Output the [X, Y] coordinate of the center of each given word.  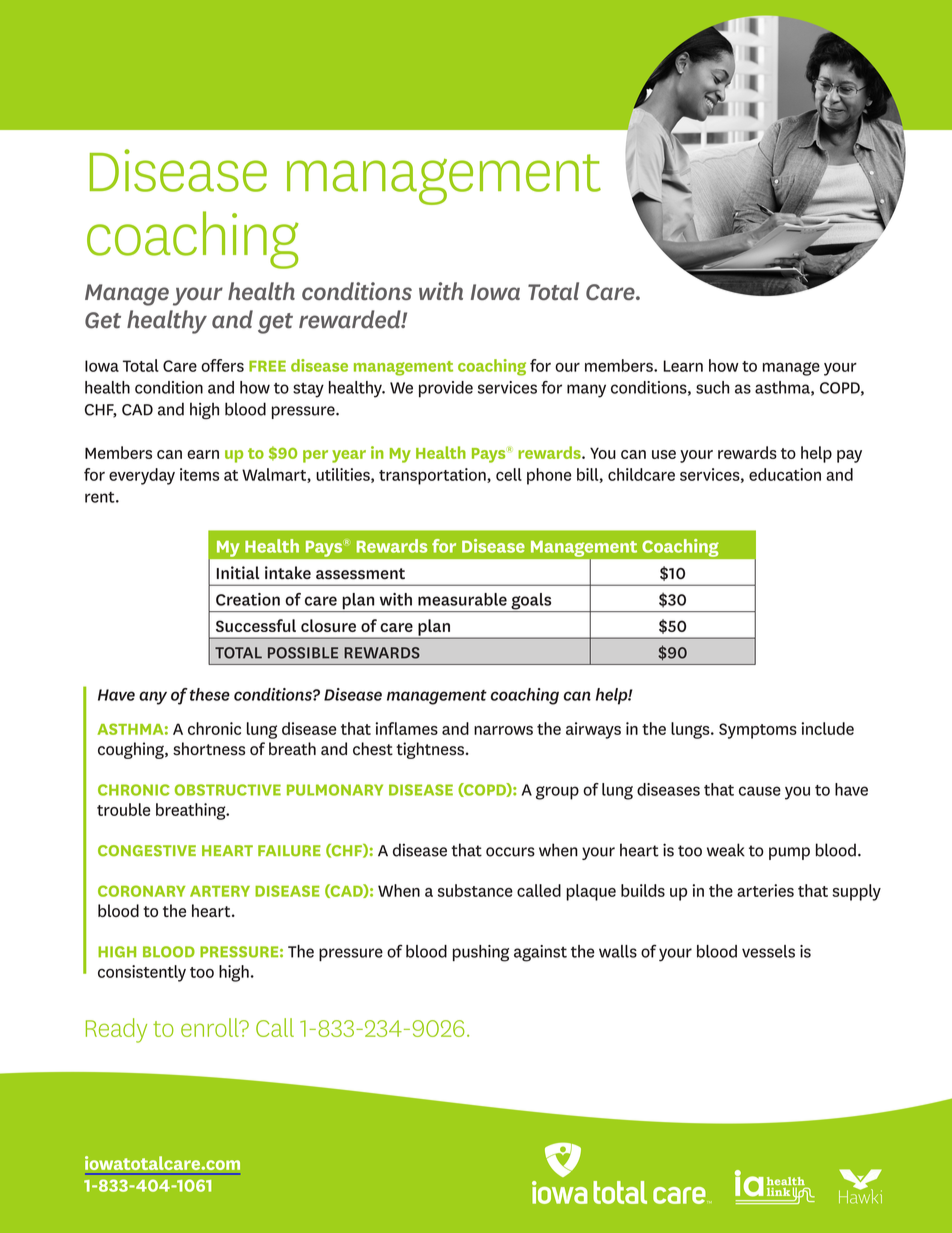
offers [222, 365]
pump [789, 853]
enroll [211, 1027]
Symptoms [758, 731]
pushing [481, 953]
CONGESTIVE [147, 851]
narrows [503, 730]
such [712, 387]
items [199, 474]
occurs [510, 852]
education [785, 474]
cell [509, 474]
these [210, 694]
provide [446, 389]
